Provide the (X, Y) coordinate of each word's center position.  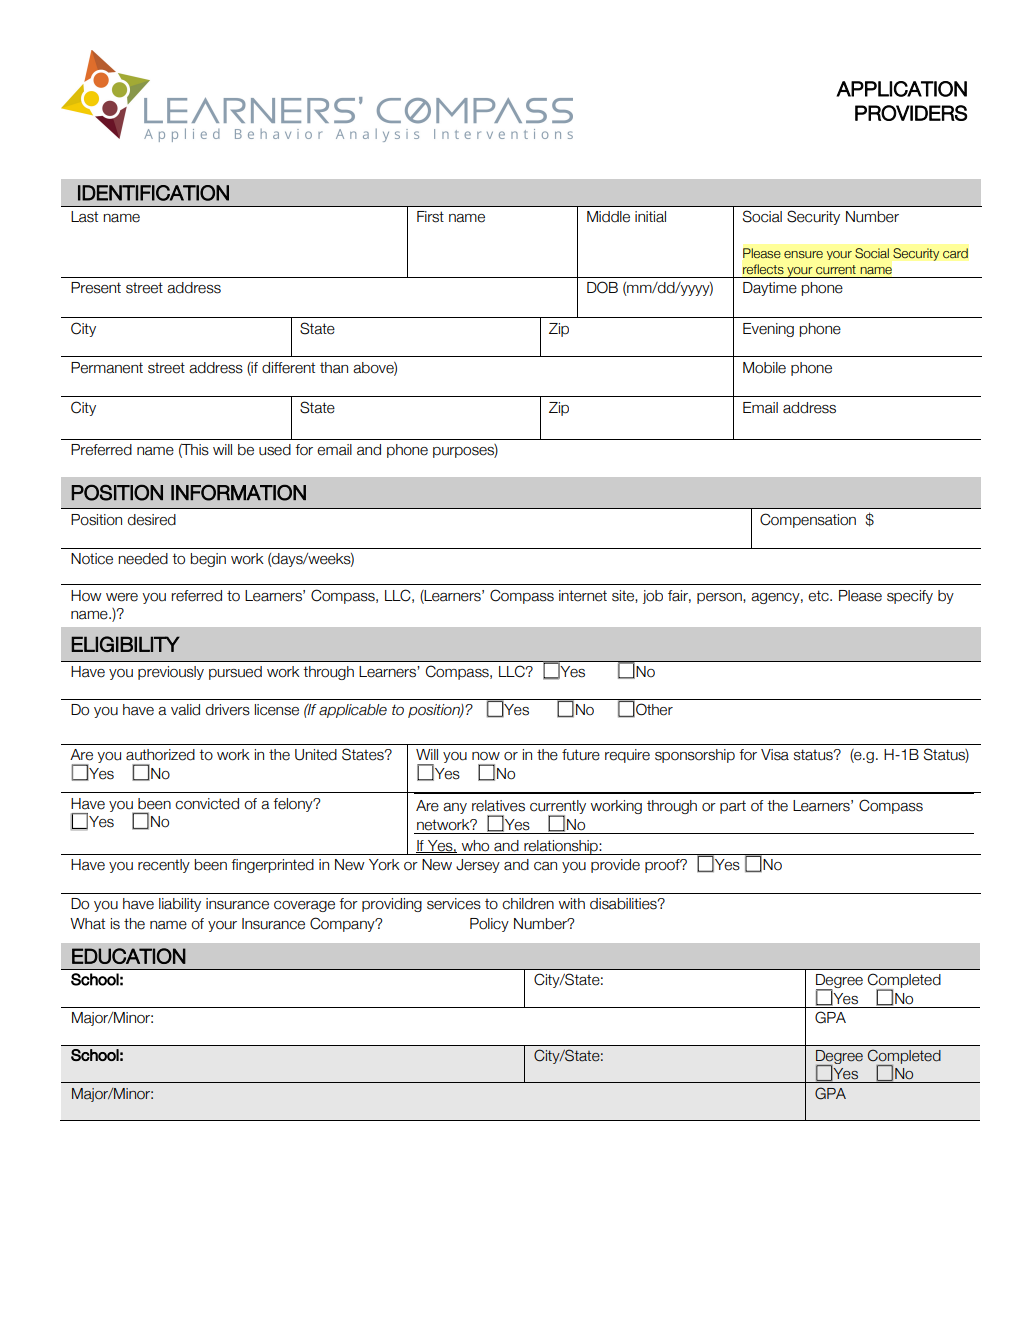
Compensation (808, 520)
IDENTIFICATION (153, 193)
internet (583, 596)
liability (180, 905)
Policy (489, 925)
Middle (608, 217)
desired (152, 520)
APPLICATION (901, 89)
